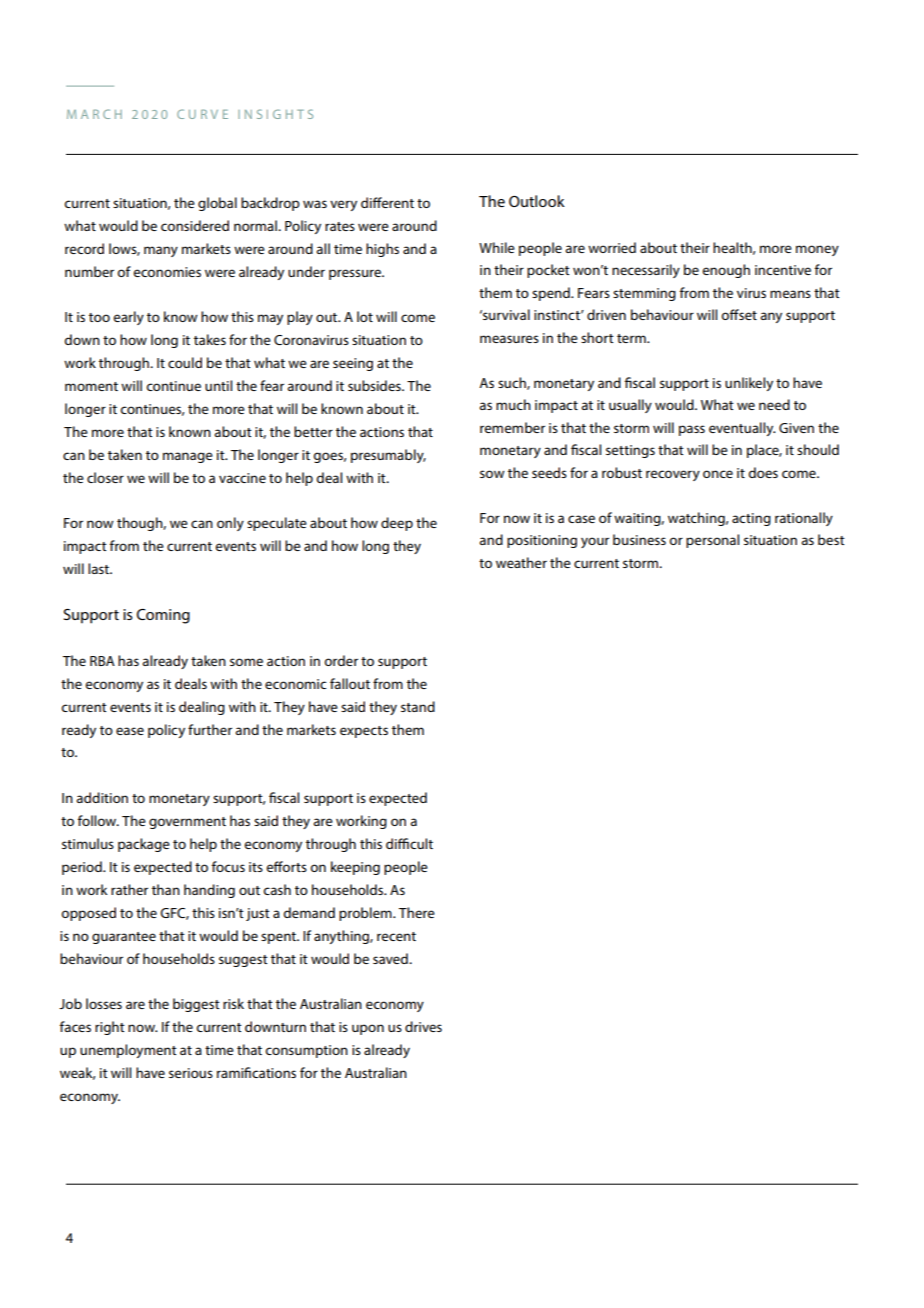  What do you see at coordinates (817, 250) in the screenshot?
I see `money` at bounding box center [817, 250].
